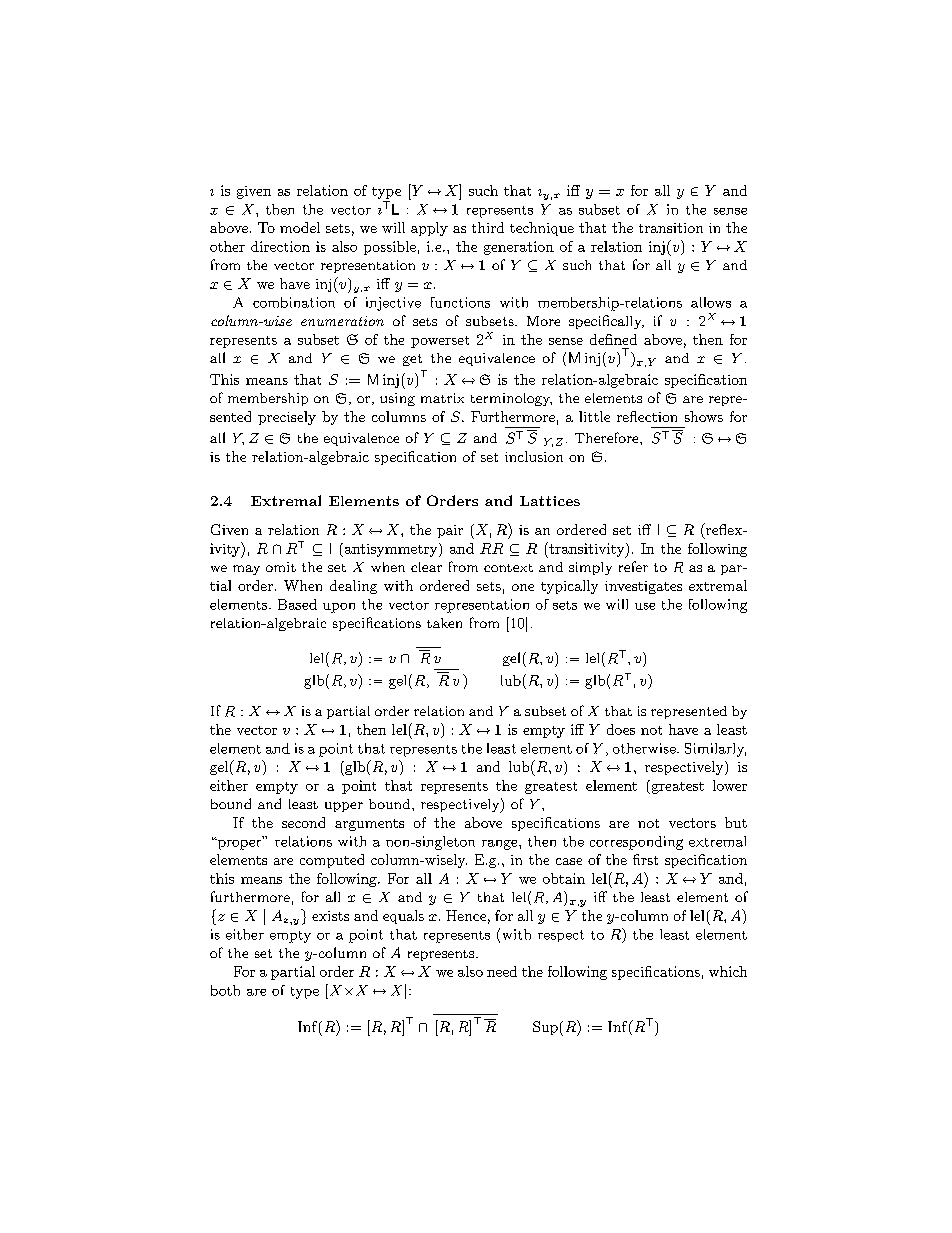 The width and height of the screenshot is (952, 1233). I want to click on omit, so click(281, 567).
